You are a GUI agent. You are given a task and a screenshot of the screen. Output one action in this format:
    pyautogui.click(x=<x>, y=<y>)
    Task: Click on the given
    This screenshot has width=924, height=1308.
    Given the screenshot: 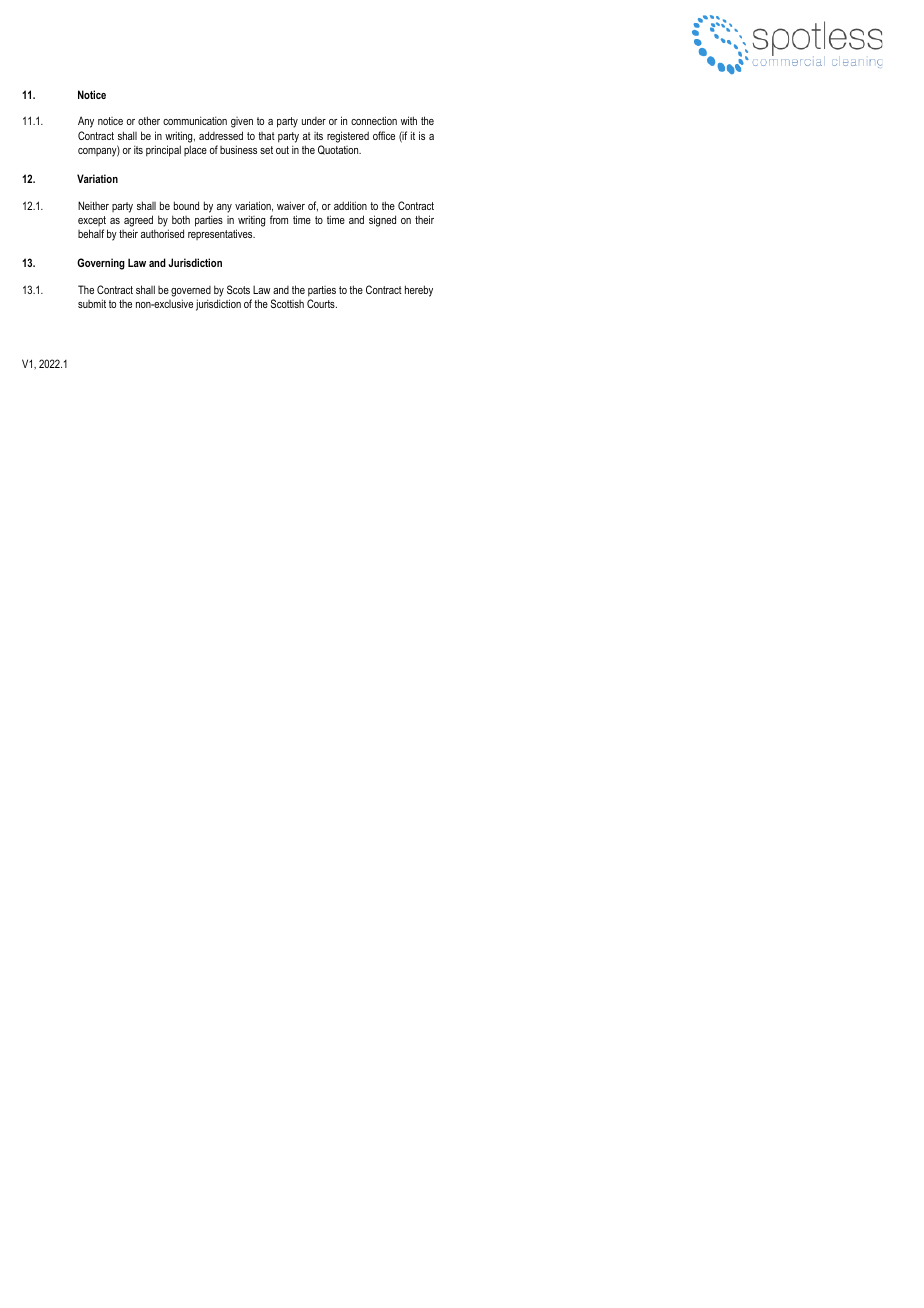 What is the action you would take?
    pyautogui.click(x=242, y=122)
